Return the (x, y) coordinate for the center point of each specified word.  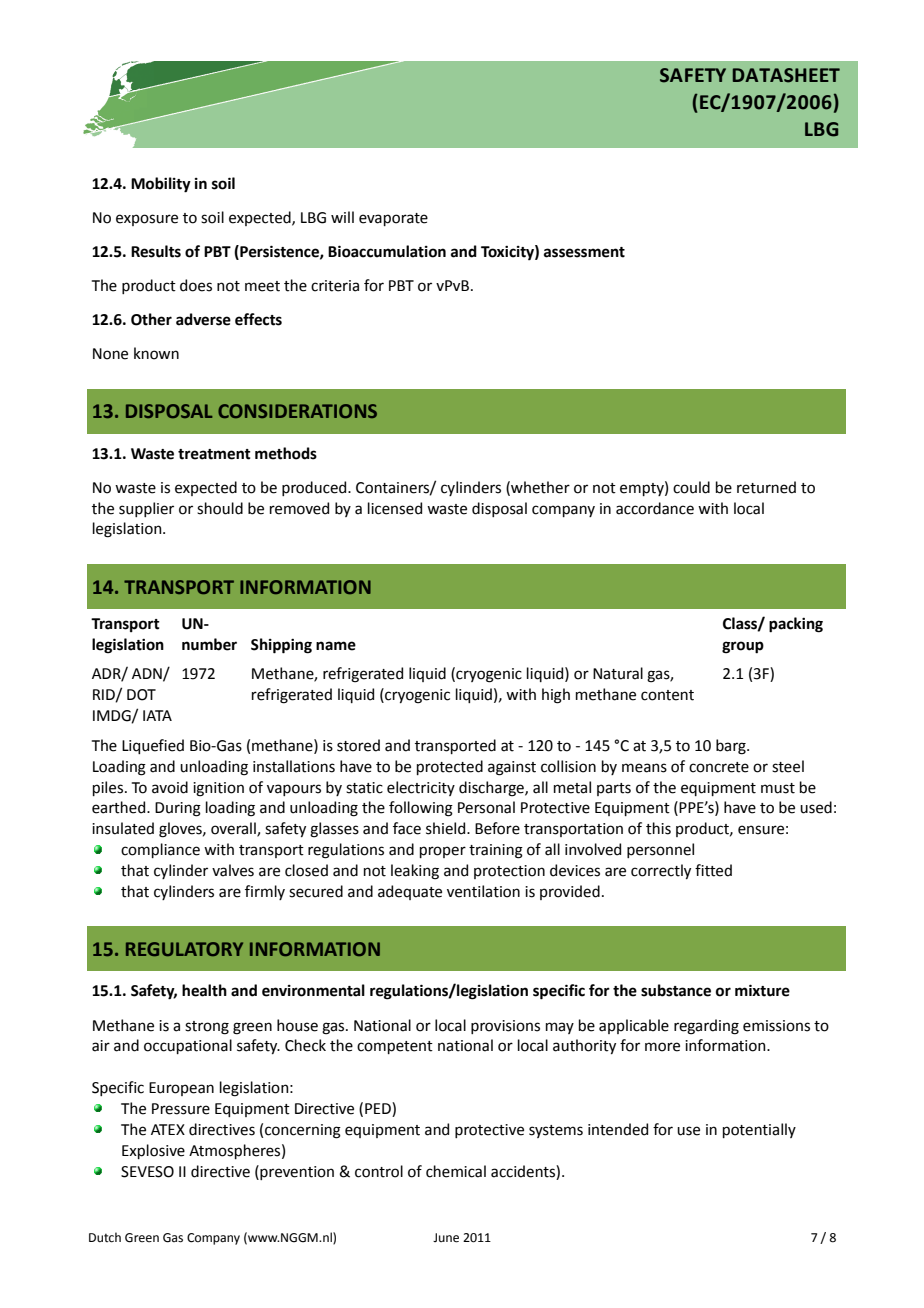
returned (766, 487)
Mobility (161, 185)
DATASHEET (786, 75)
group (743, 647)
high (556, 696)
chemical (456, 1171)
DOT (141, 695)
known (156, 353)
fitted (713, 870)
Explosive (153, 1151)
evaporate (393, 219)
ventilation (483, 891)
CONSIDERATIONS (297, 411)
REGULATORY (184, 949)
